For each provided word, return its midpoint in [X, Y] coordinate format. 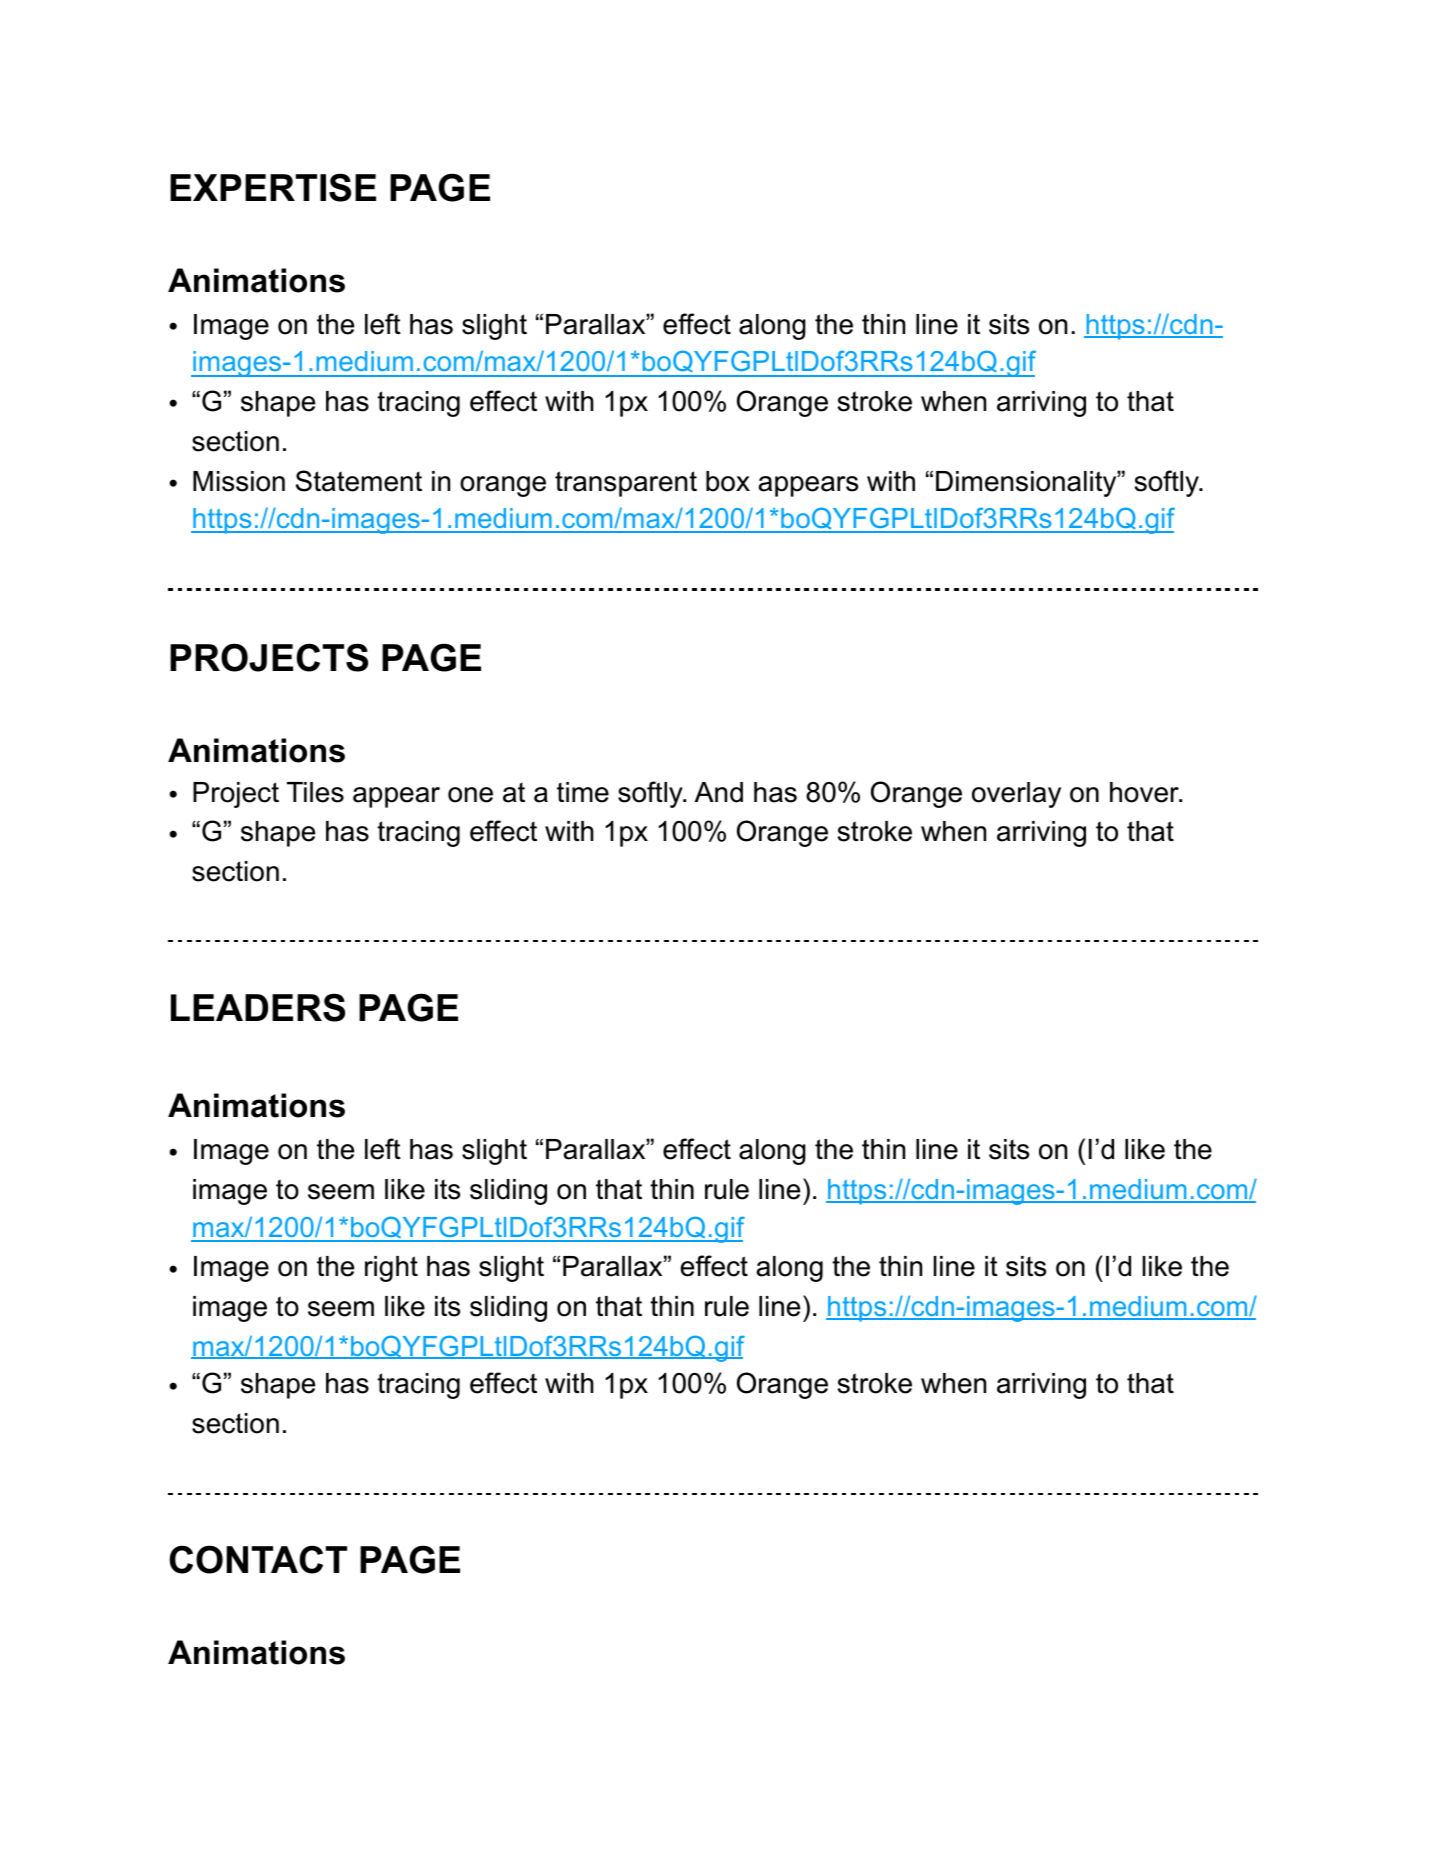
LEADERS [258, 1007]
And [719, 792]
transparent [626, 484]
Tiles [315, 792]
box [728, 481]
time [583, 792]
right [391, 1269]
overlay [1016, 795]
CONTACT [258, 1559]
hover [1145, 792]
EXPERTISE [273, 187]
